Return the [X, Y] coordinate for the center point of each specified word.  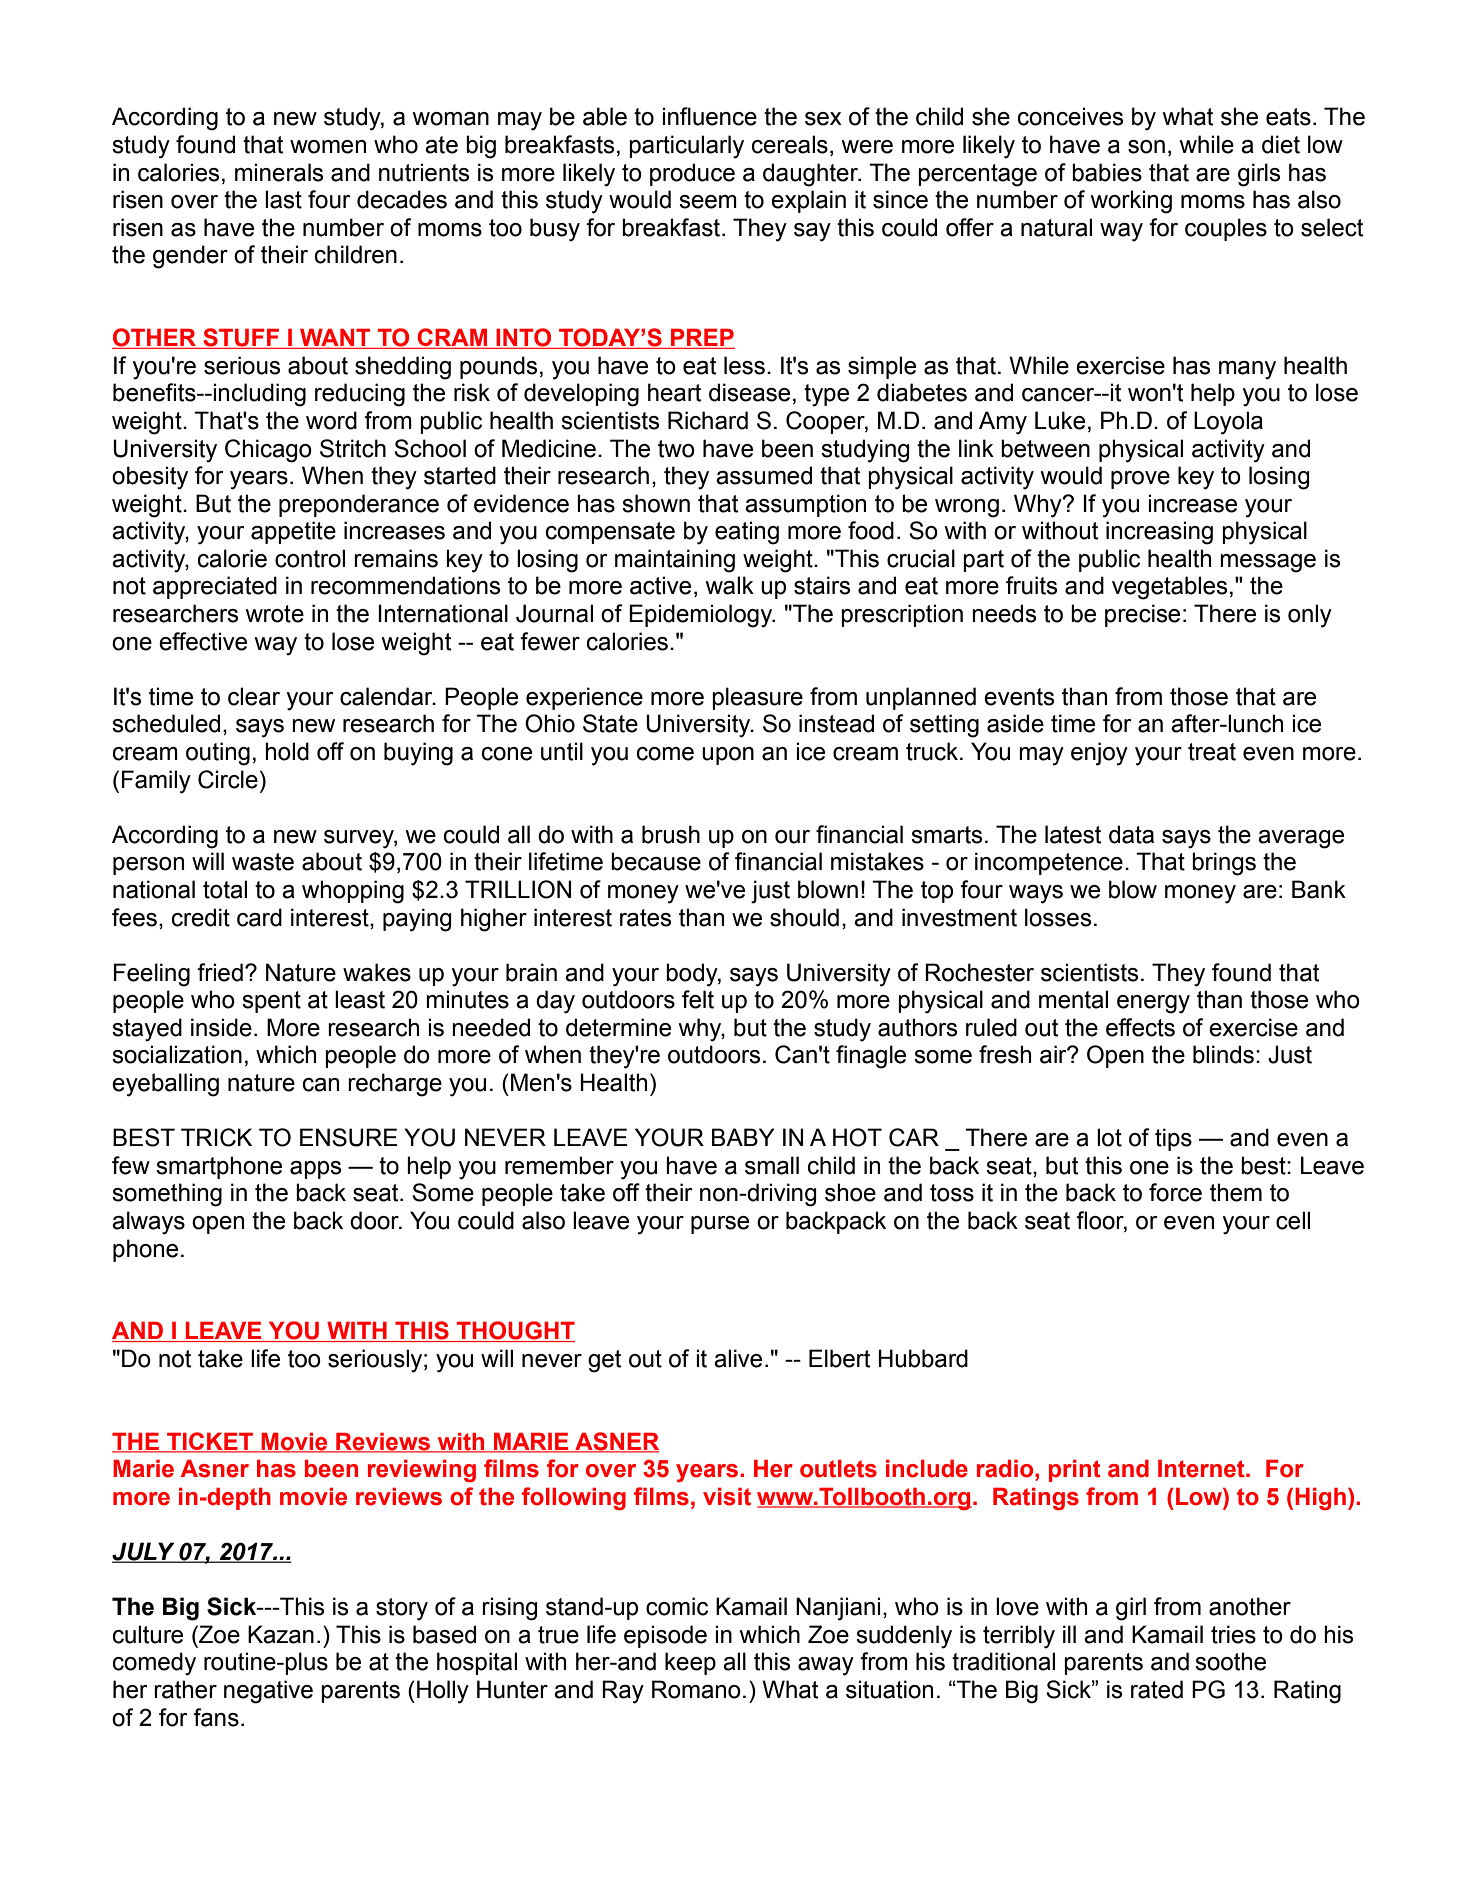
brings [1224, 864]
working [1131, 202]
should [804, 917]
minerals [279, 172]
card [259, 917]
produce [692, 174]
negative [268, 1692]
